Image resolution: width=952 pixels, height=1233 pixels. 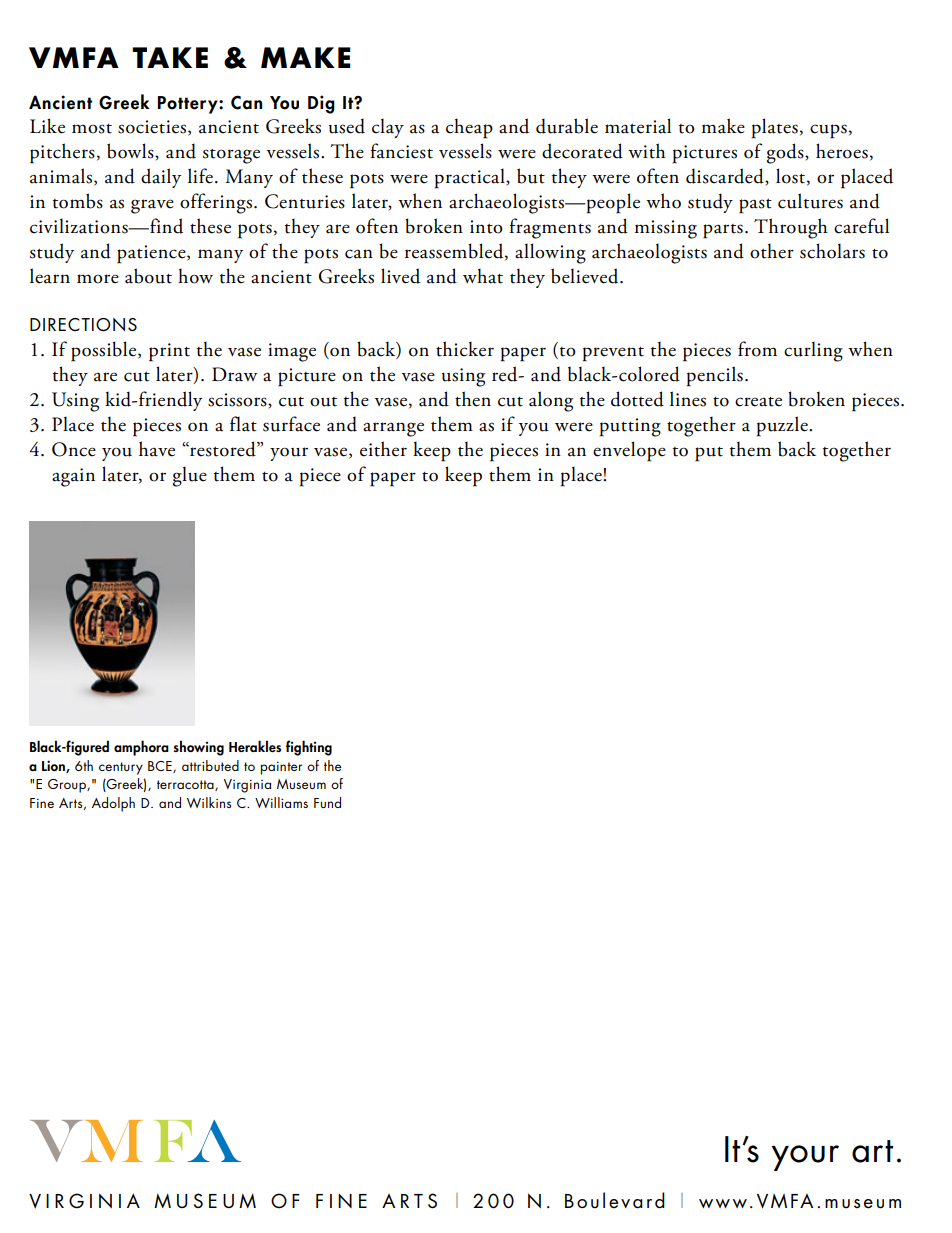 I want to click on thicker, so click(x=465, y=349).
